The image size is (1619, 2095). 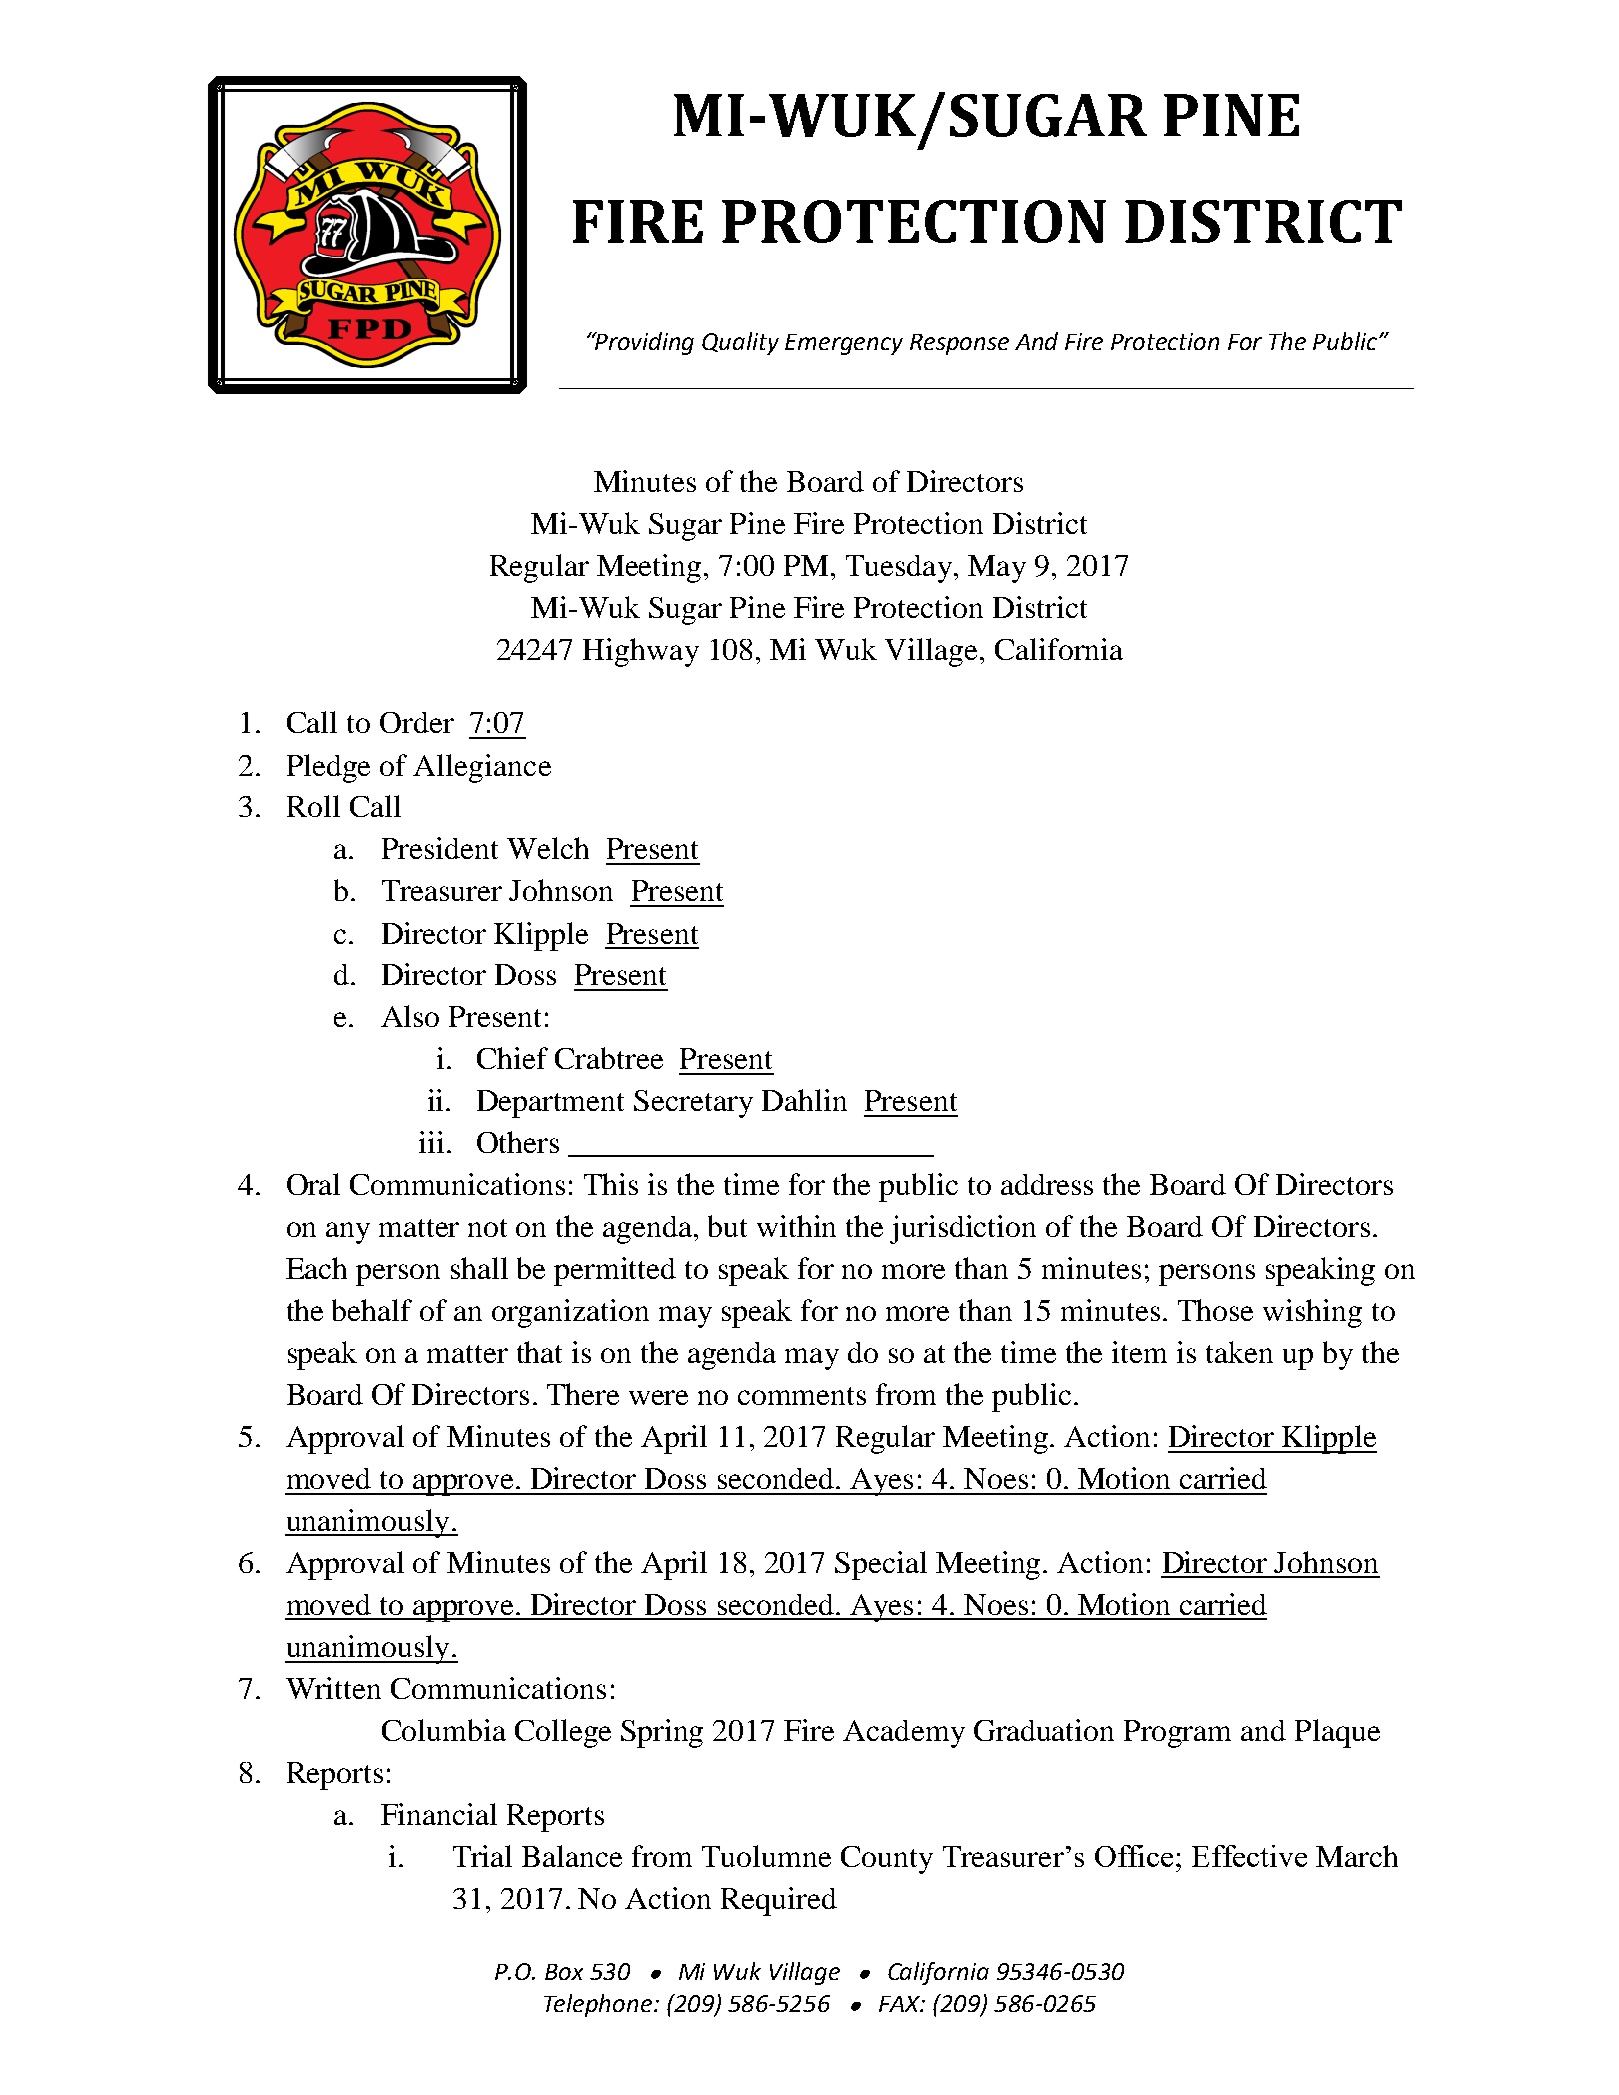 I want to click on Box, so click(x=564, y=1972).
